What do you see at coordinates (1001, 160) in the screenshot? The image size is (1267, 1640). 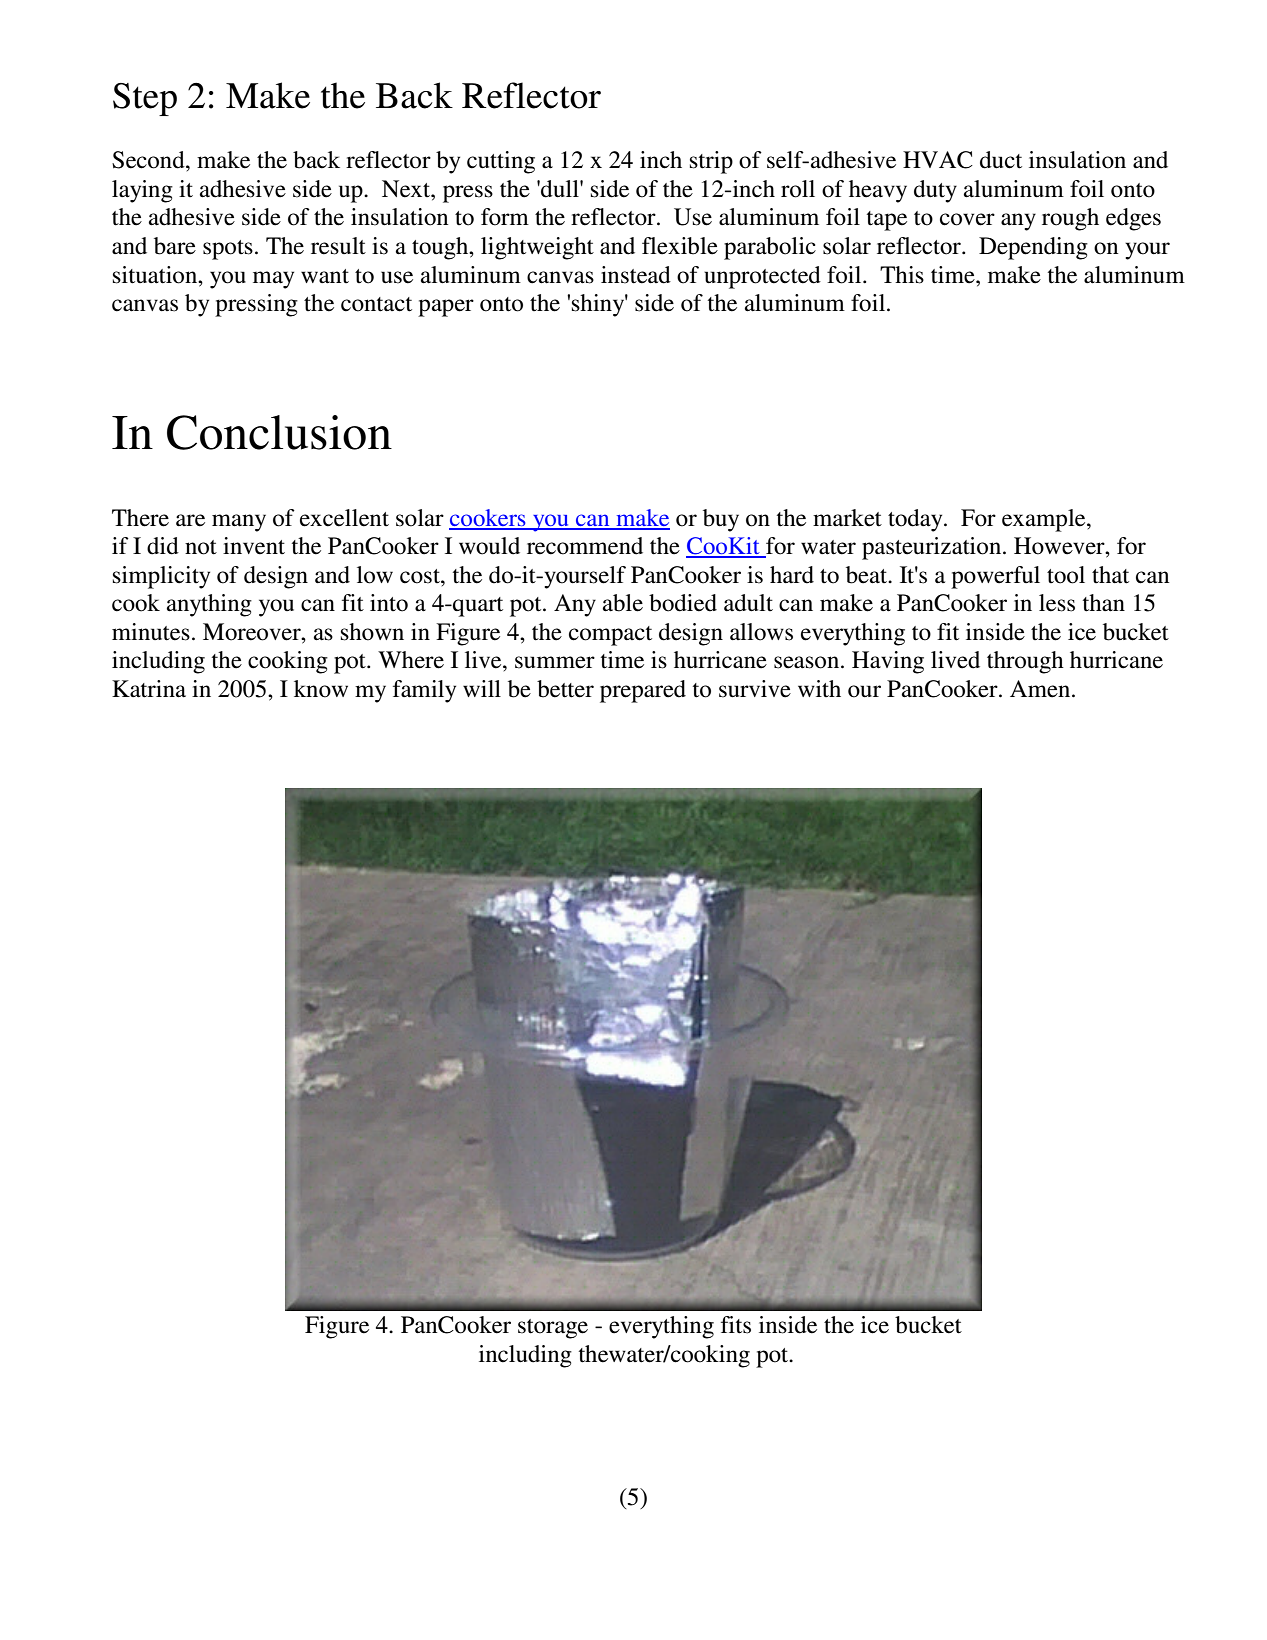 I see `duct` at bounding box center [1001, 160].
